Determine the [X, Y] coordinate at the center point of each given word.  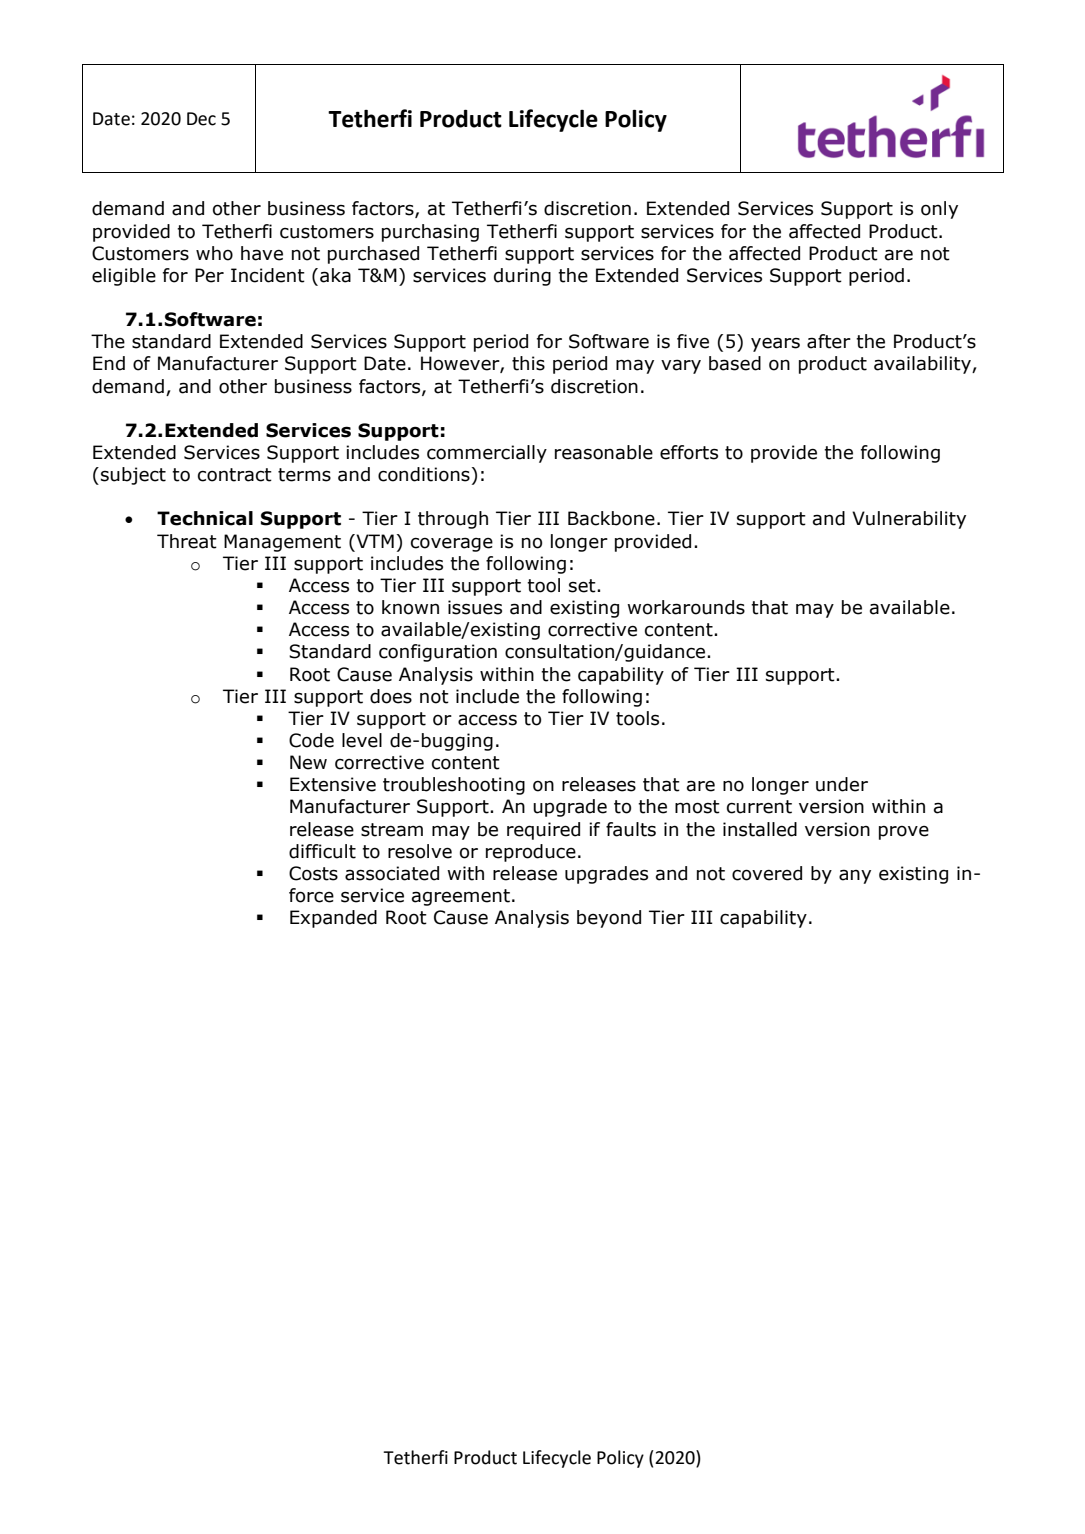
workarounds [686, 607]
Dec [201, 119]
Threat [187, 541]
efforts [689, 452]
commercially [487, 454]
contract [235, 475]
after [829, 341]
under [842, 784]
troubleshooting [454, 786]
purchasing [430, 233]
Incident [268, 275]
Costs [313, 873]
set [583, 586]
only [939, 210]
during [522, 277]
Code [311, 740]
